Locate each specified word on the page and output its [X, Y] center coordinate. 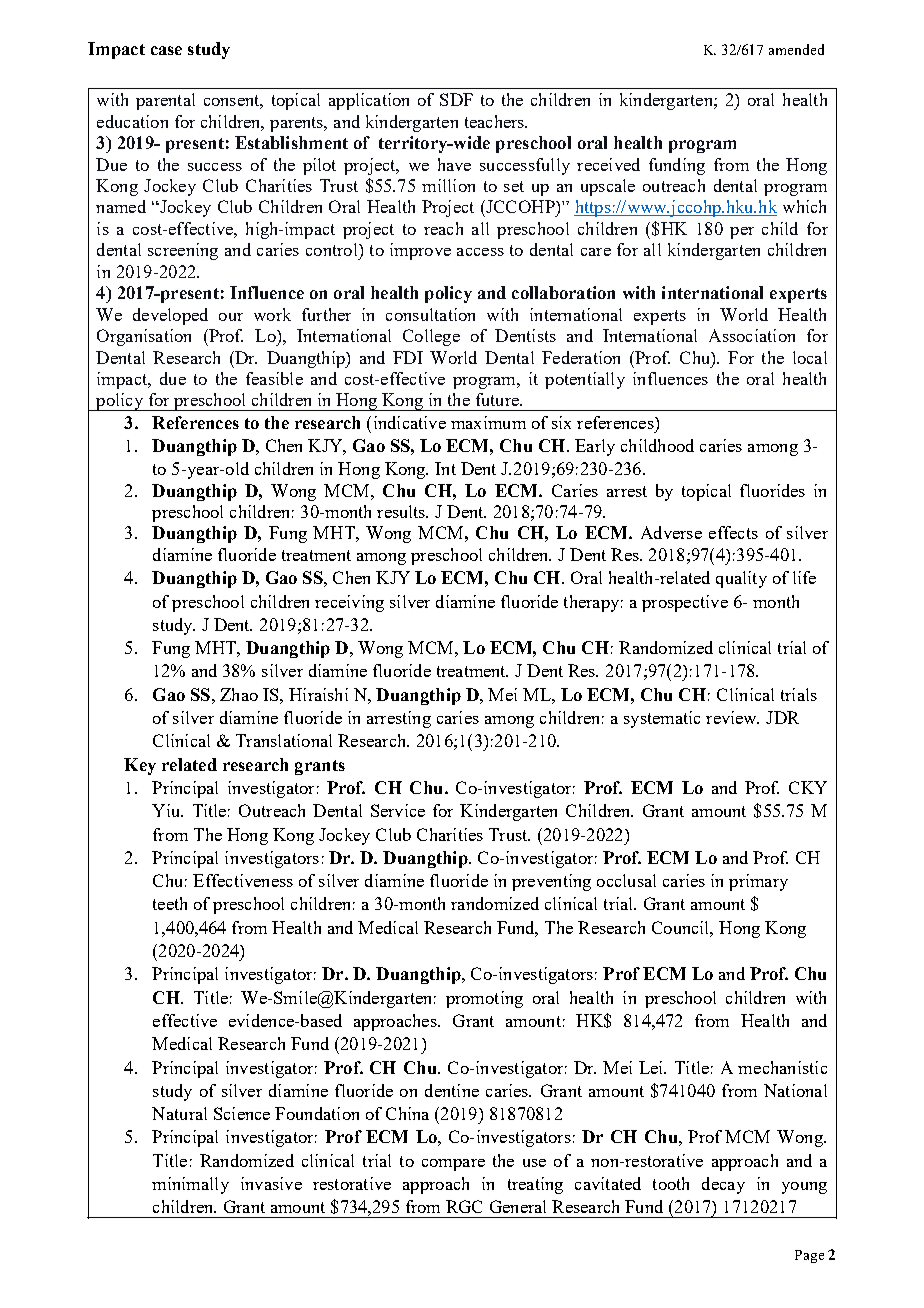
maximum [488, 422]
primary [758, 882]
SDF [456, 99]
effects [733, 532]
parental [165, 101]
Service [398, 810]
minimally [190, 1185]
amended [796, 49]
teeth [170, 903]
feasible [274, 378]
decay [723, 1185]
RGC [464, 1206]
